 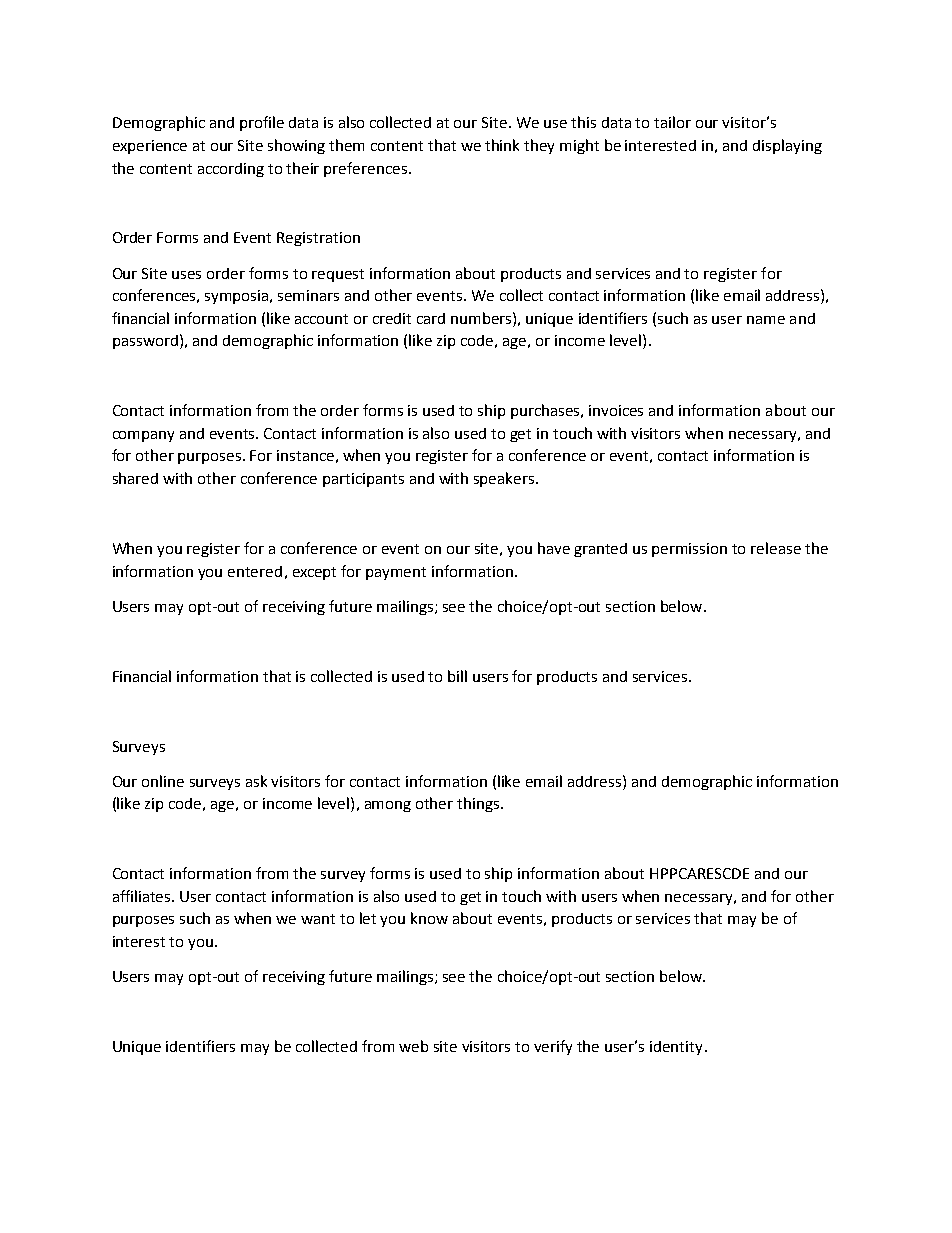 What do you see at coordinates (143, 436) in the document?
I see `company` at bounding box center [143, 436].
